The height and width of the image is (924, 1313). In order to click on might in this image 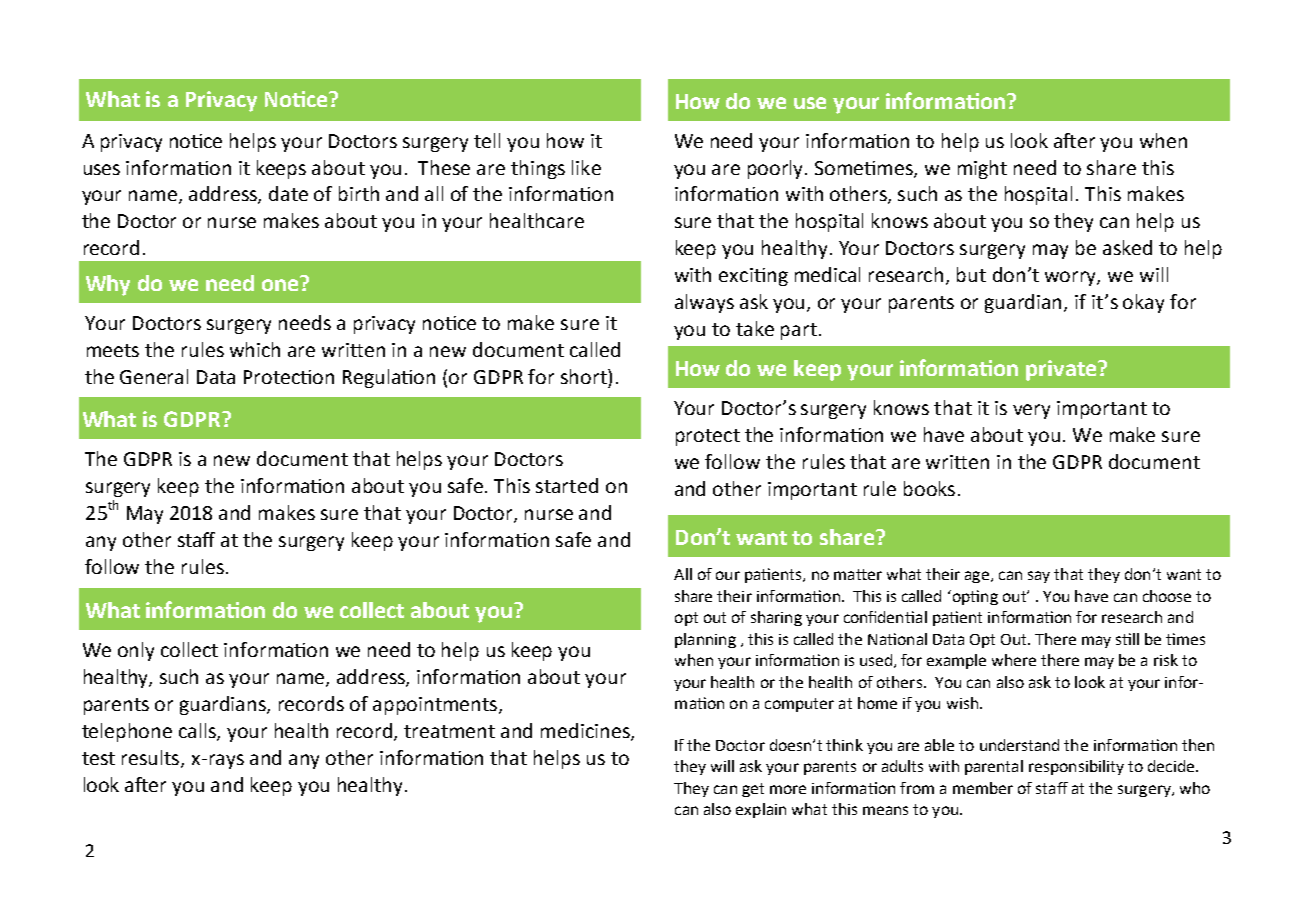, I will do `click(982, 169)`.
